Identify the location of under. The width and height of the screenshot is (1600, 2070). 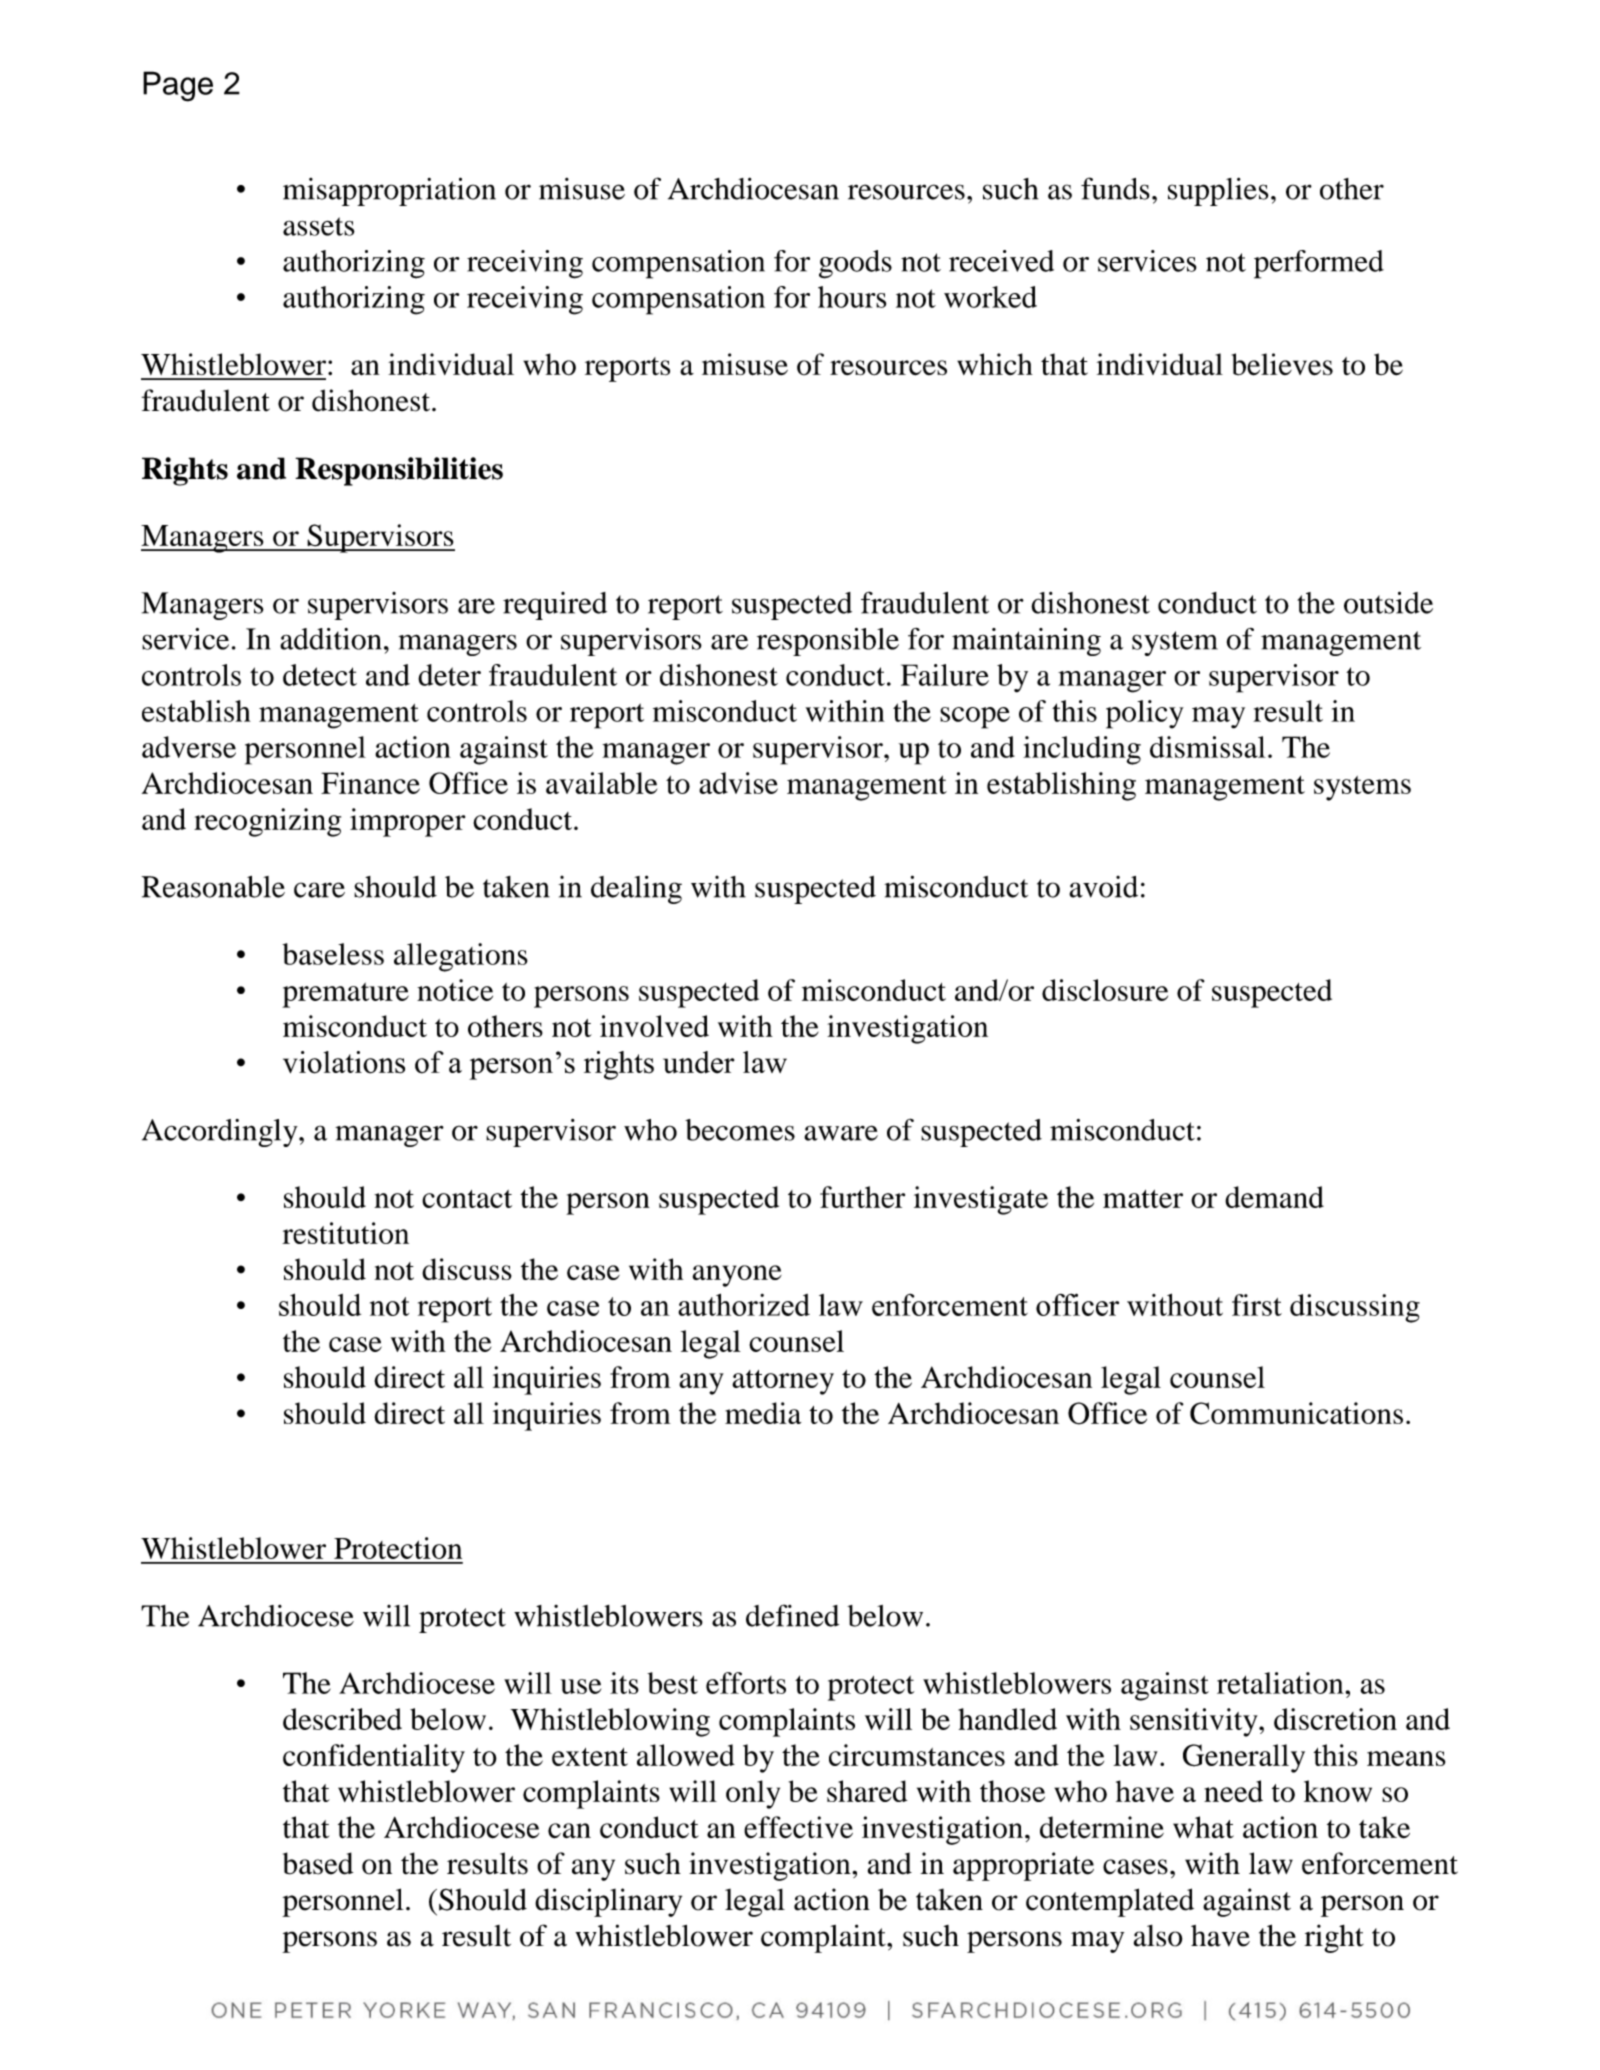
(698, 1062).
